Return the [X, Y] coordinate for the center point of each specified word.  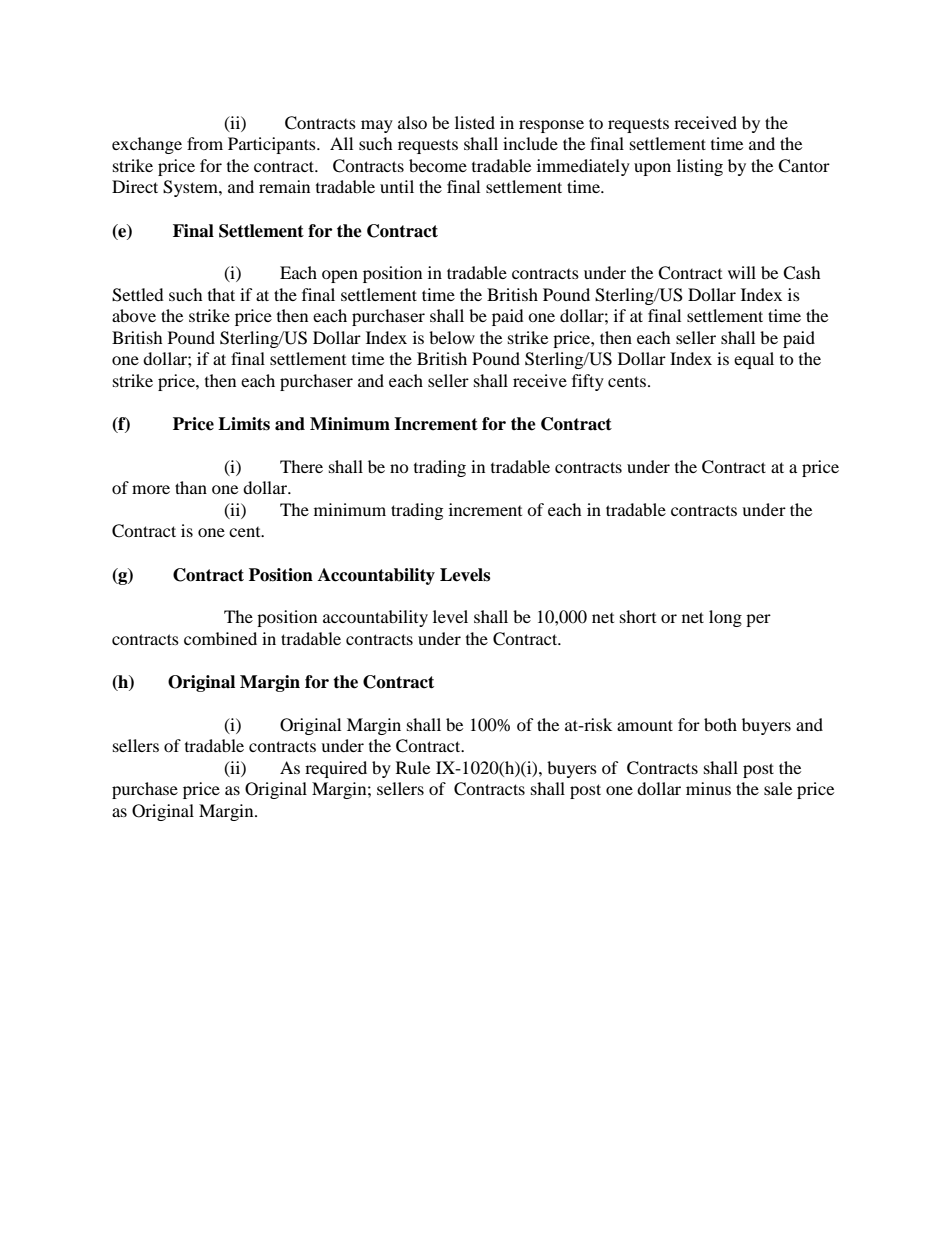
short [638, 616]
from [205, 143]
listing [700, 167]
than [191, 487]
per [758, 620]
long [725, 618]
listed [475, 122]
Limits [244, 424]
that [221, 294]
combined [220, 638]
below [452, 337]
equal [754, 360]
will [742, 272]
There [301, 466]
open [340, 276]
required [336, 769]
